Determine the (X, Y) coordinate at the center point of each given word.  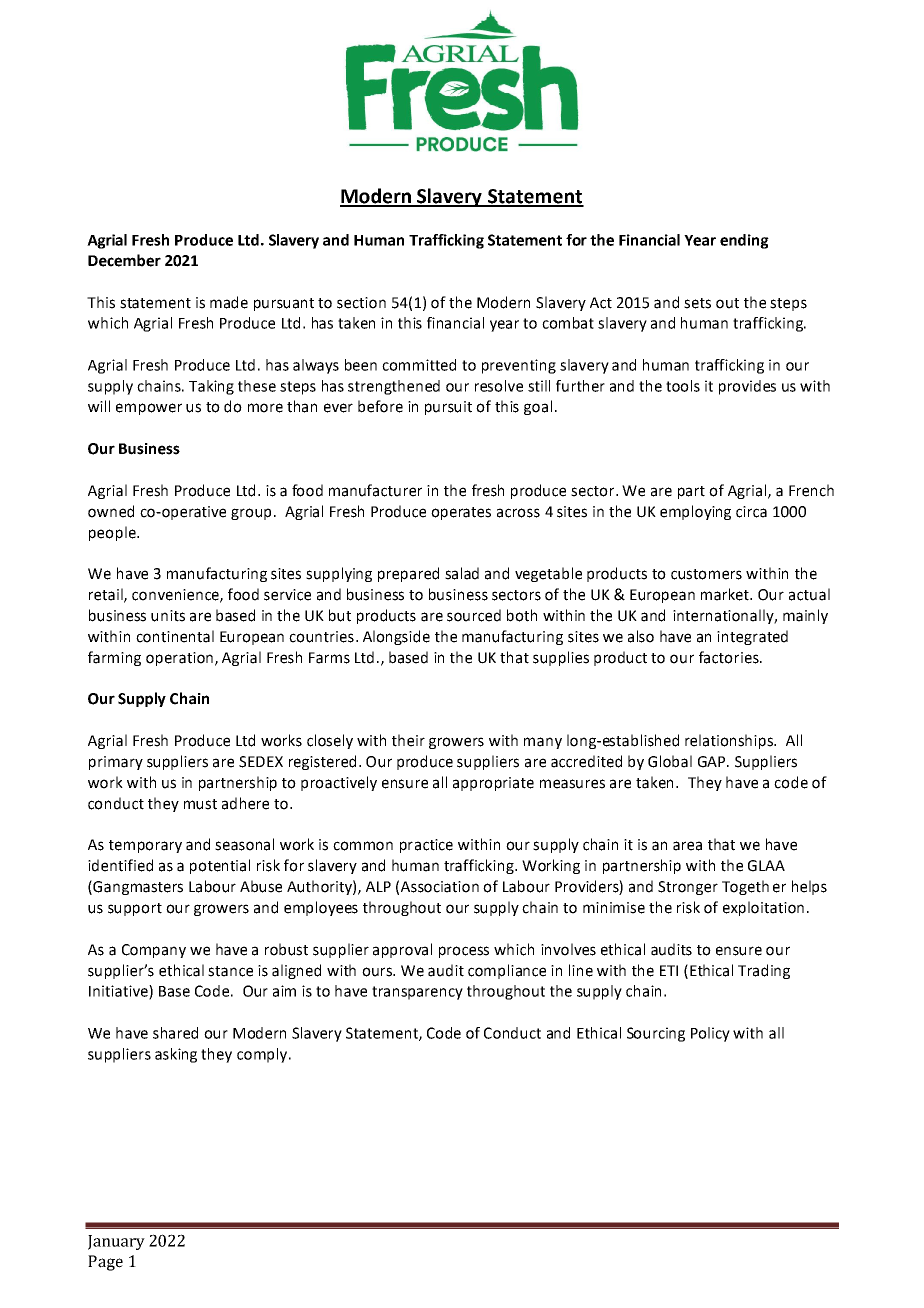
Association (440, 887)
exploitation (763, 908)
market (726, 594)
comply (262, 1055)
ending (744, 241)
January (116, 1242)
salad (462, 573)
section (361, 303)
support (135, 909)
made (229, 302)
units (168, 616)
